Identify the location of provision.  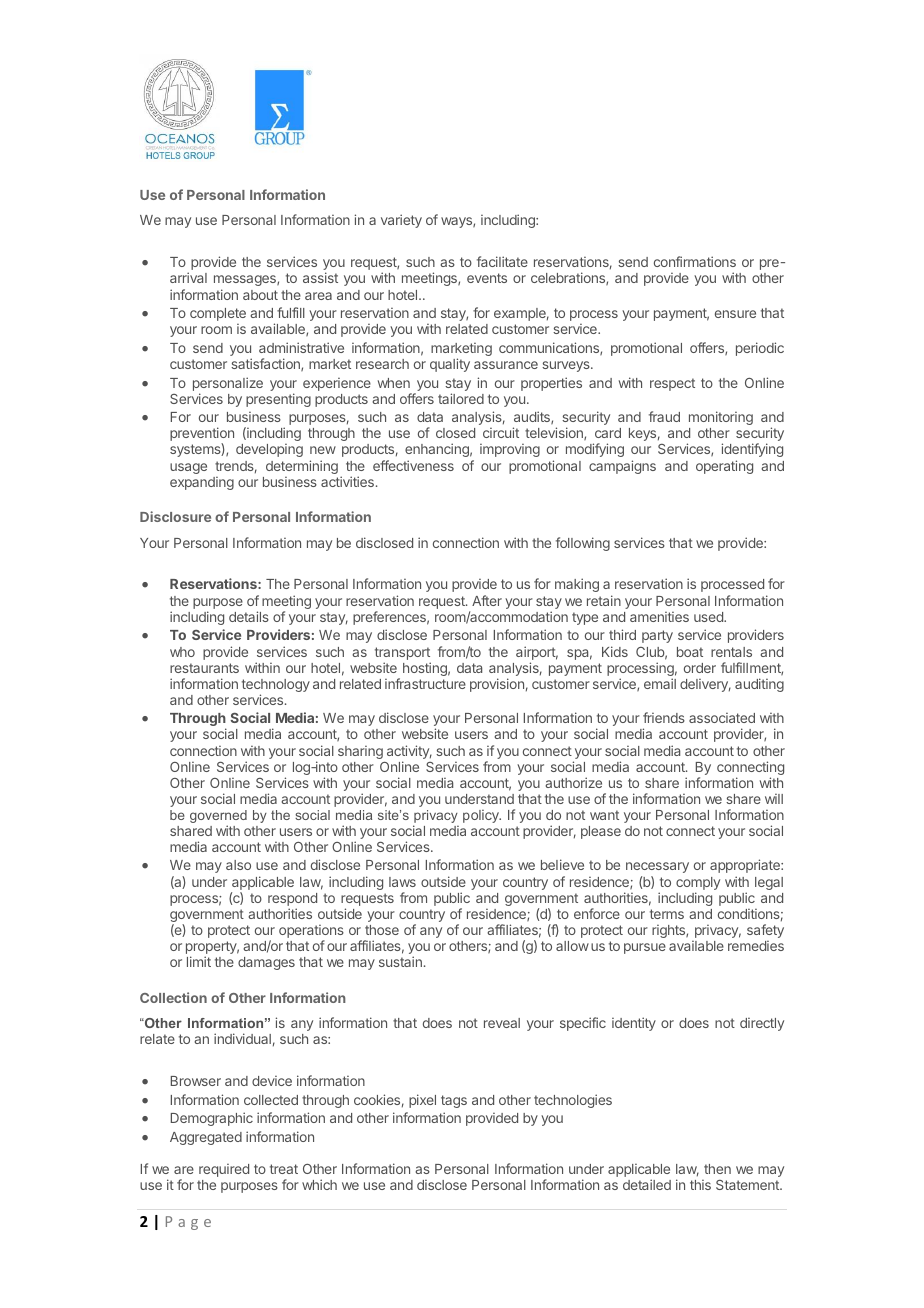
(497, 685).
